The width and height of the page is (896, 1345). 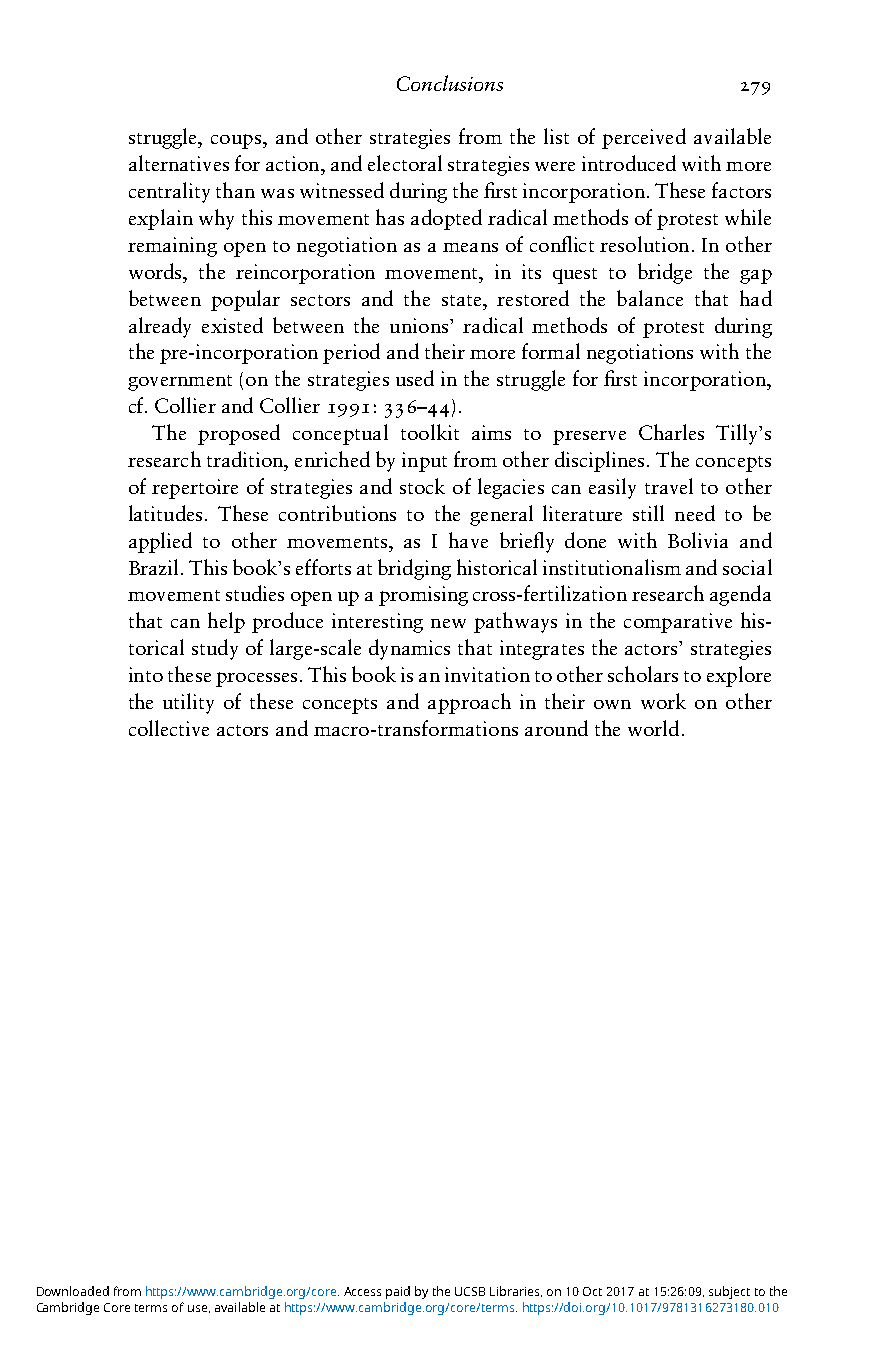 What do you see at coordinates (165, 513) in the page?
I see `latitudes` at bounding box center [165, 513].
